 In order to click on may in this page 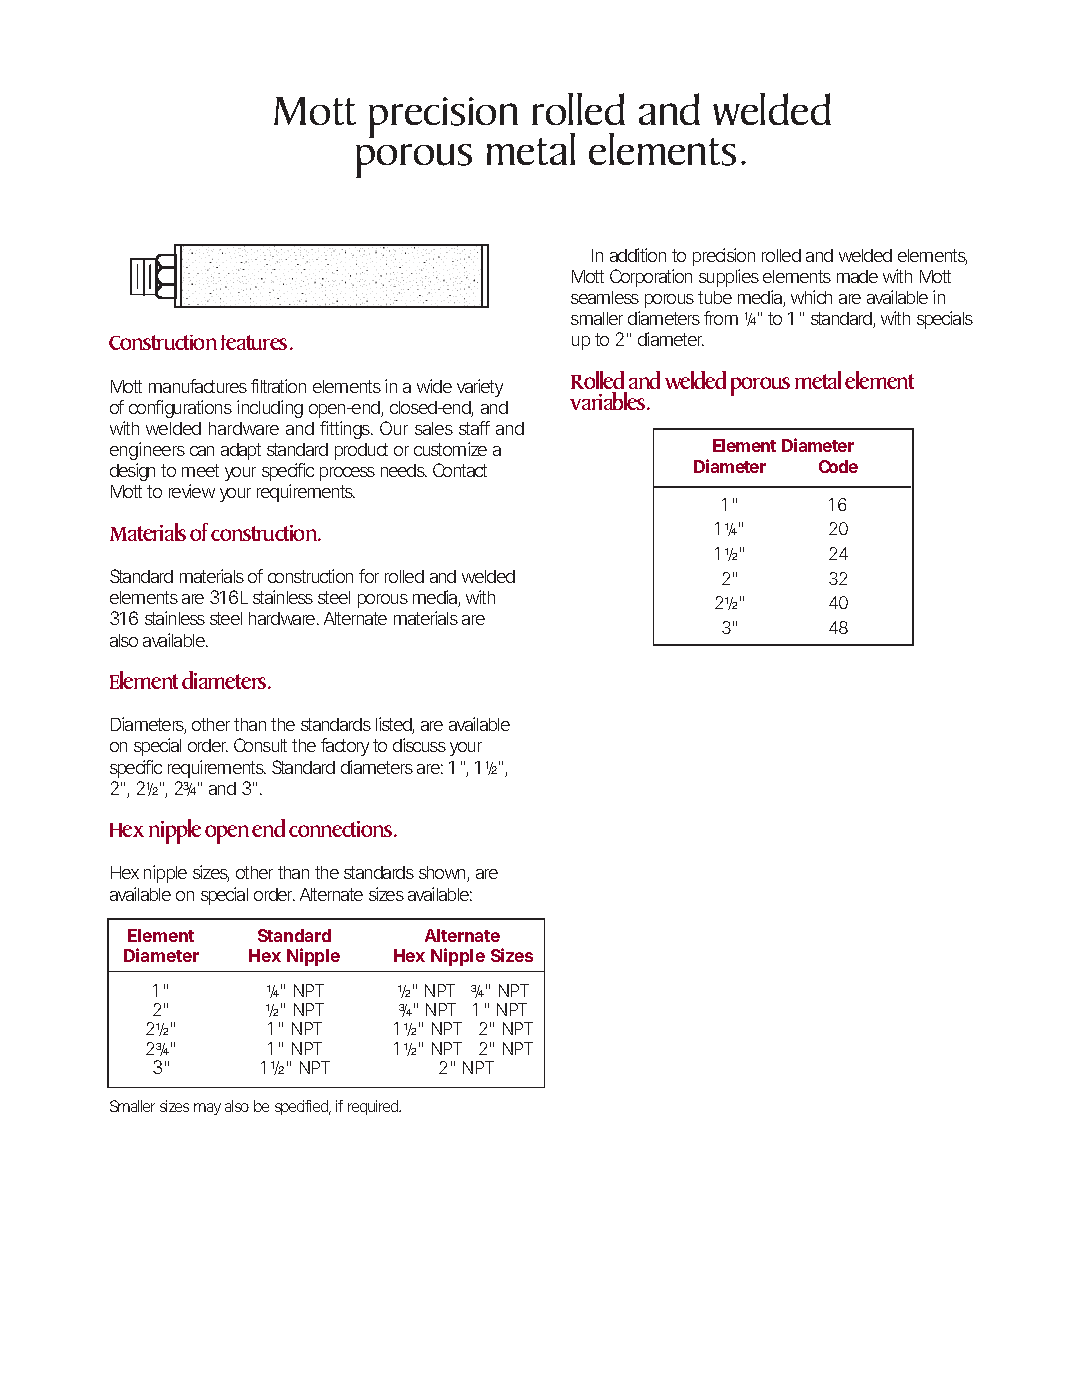, I will do `click(207, 1109)`.
